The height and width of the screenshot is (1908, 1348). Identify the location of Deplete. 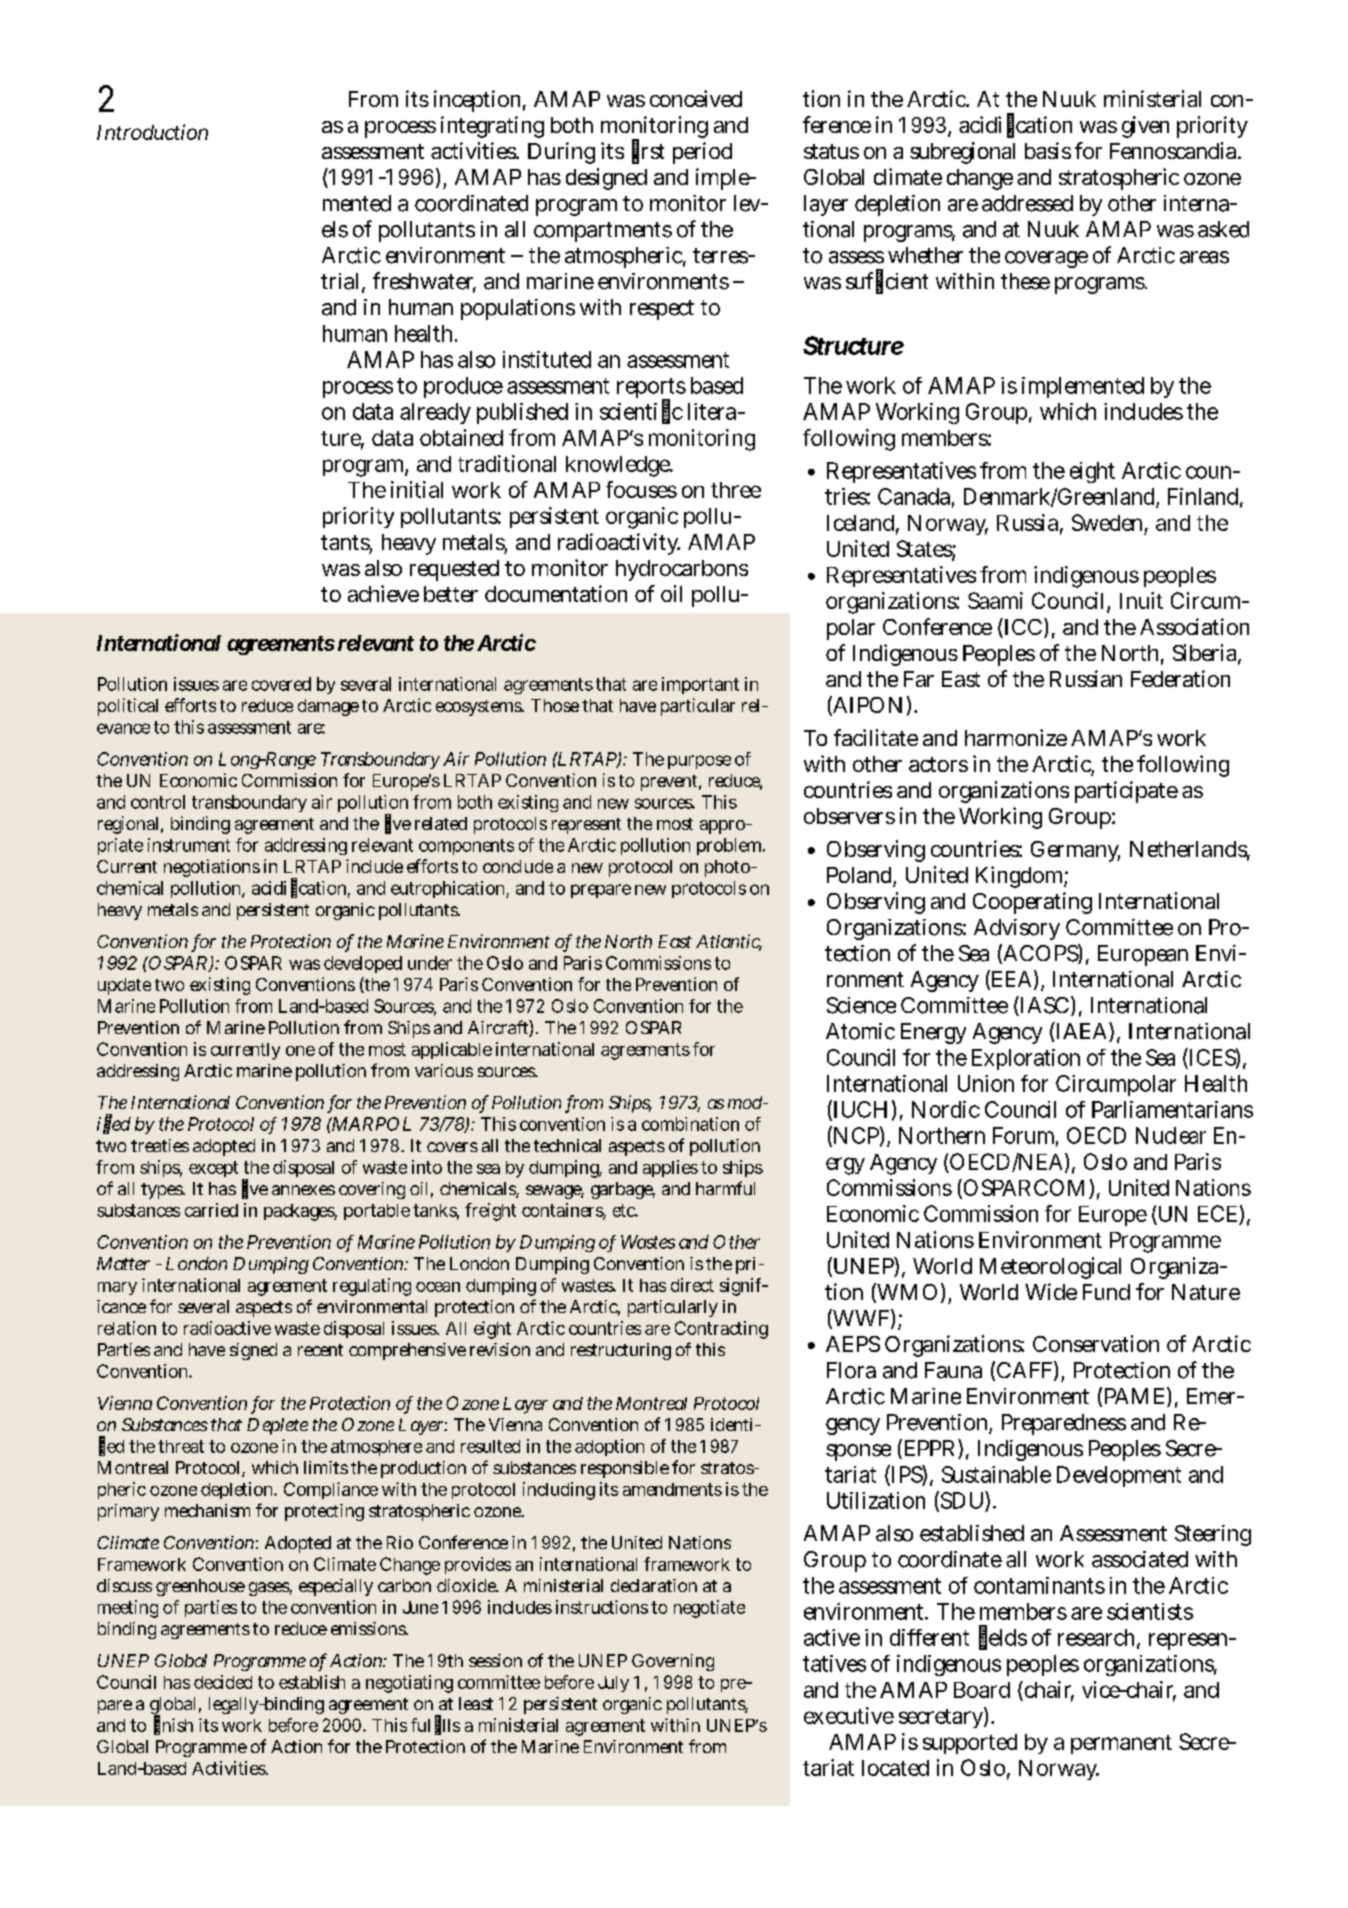
(277, 1426).
